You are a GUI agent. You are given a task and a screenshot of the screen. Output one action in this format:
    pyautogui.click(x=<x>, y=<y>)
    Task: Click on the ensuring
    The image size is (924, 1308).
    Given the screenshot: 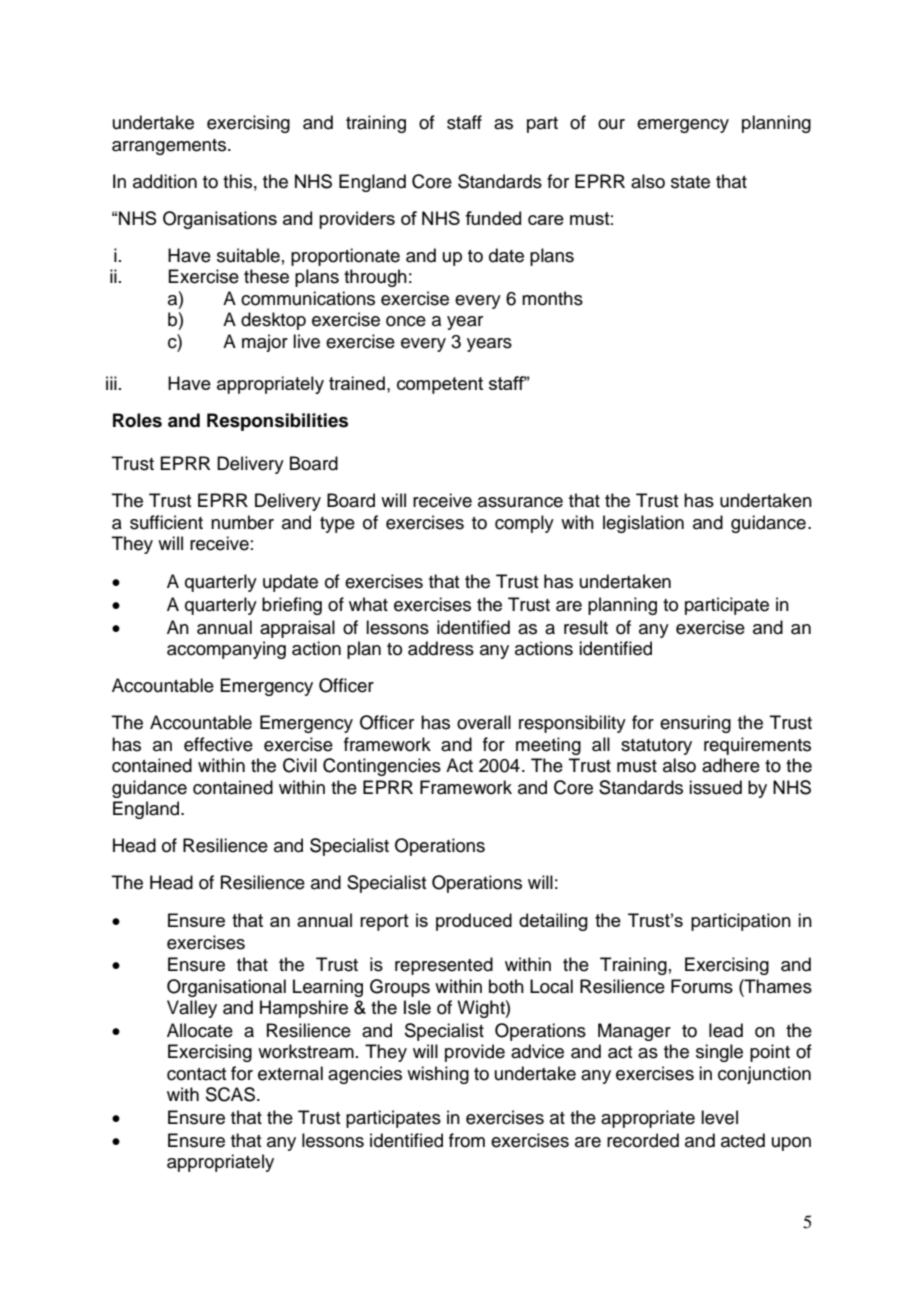 What is the action you would take?
    pyautogui.click(x=695, y=724)
